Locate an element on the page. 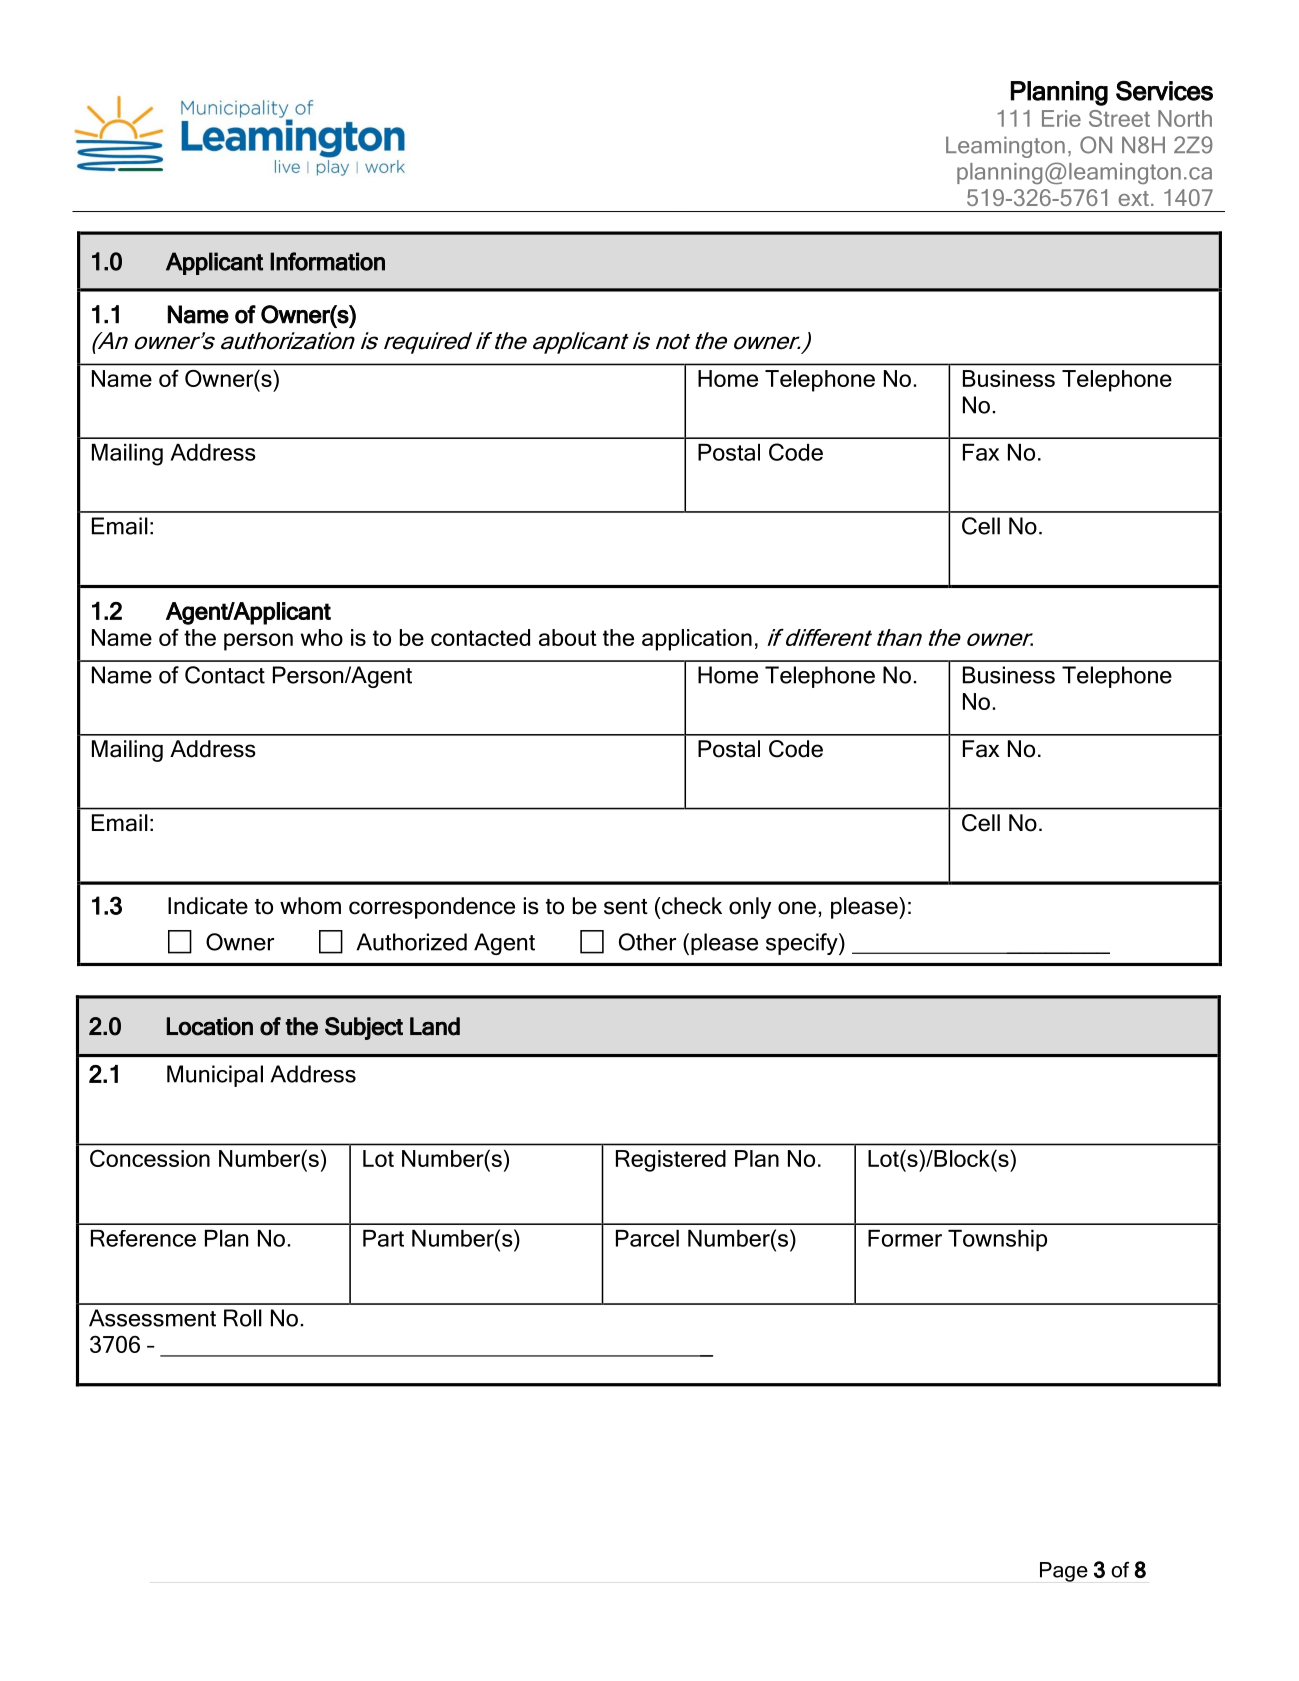 The width and height of the document is (1299, 1681). Township is located at coordinates (997, 1240).
